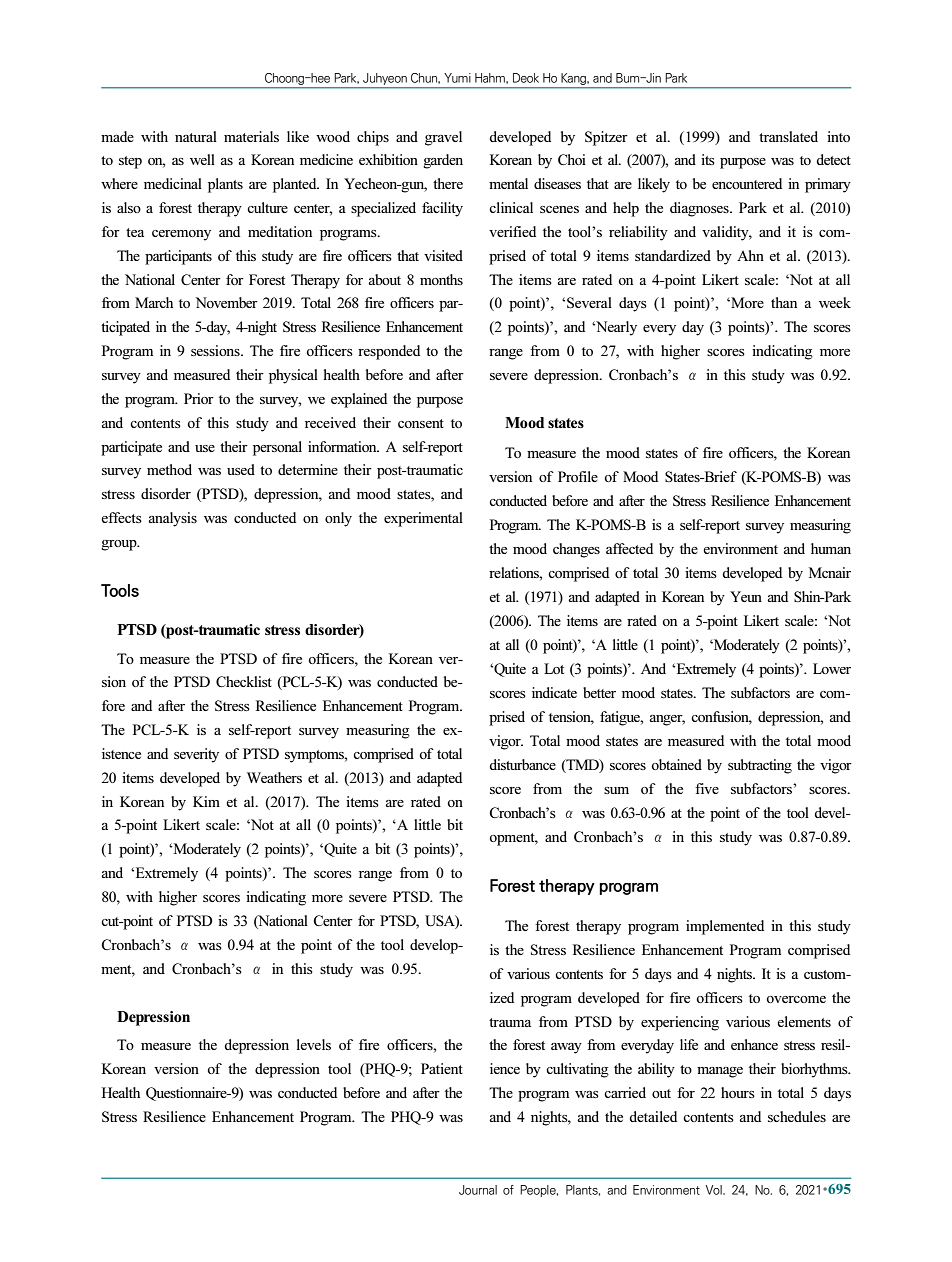 The image size is (952, 1262). Describe the element at coordinates (788, 136) in the document. I see `translated` at that location.
